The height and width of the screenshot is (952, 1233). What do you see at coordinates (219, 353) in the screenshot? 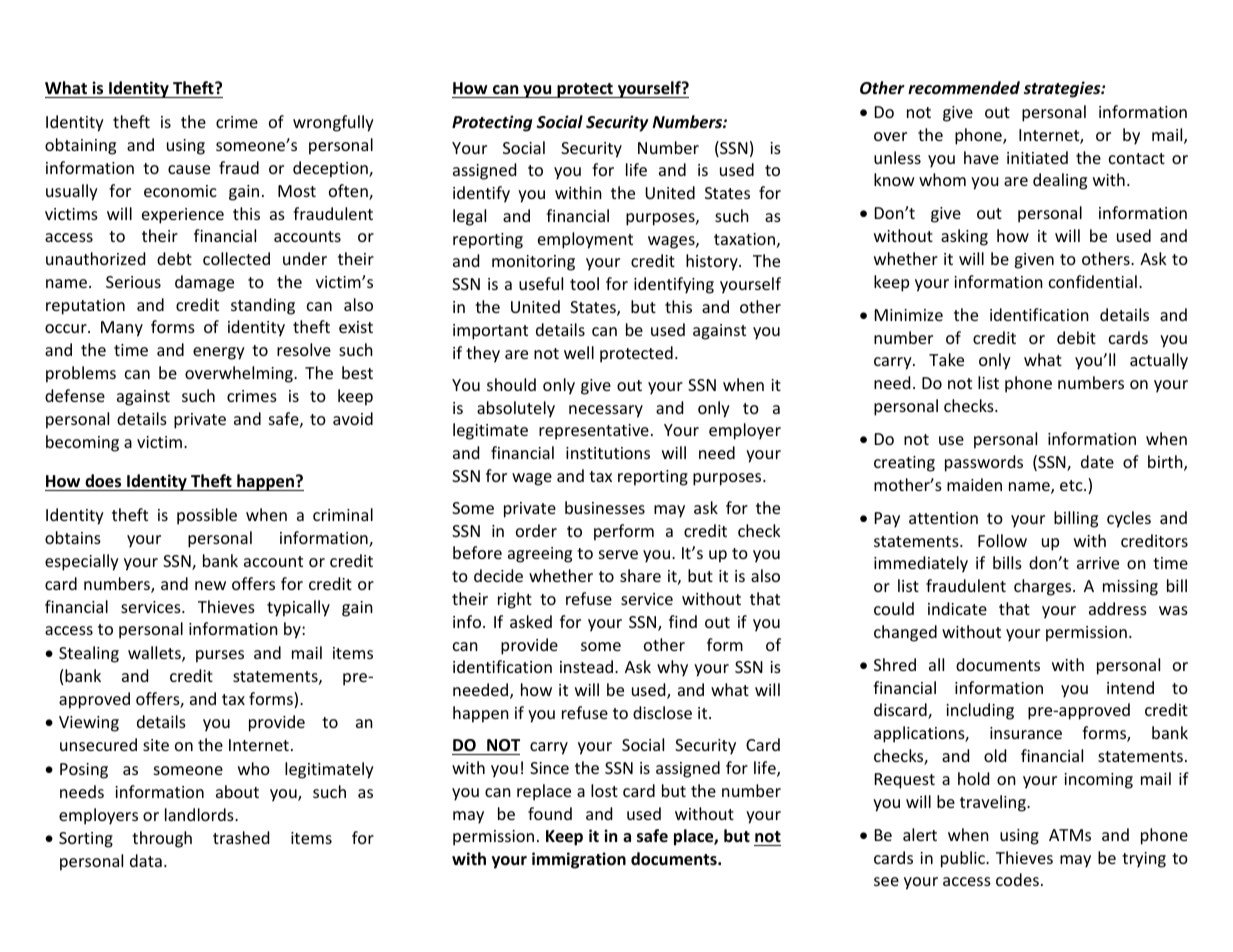
I see `energy` at bounding box center [219, 353].
